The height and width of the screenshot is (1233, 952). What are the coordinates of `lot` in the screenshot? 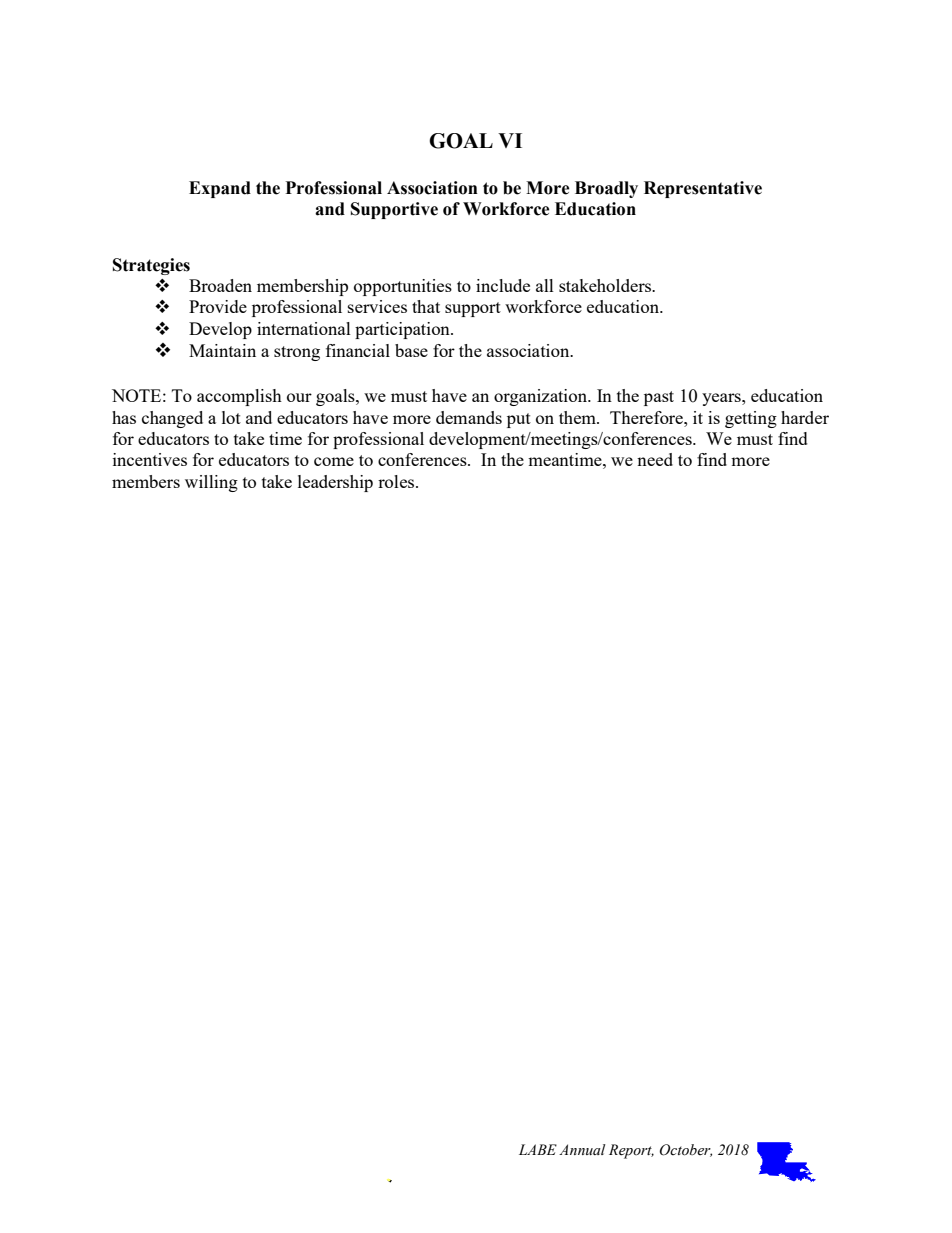 It's located at (231, 417).
